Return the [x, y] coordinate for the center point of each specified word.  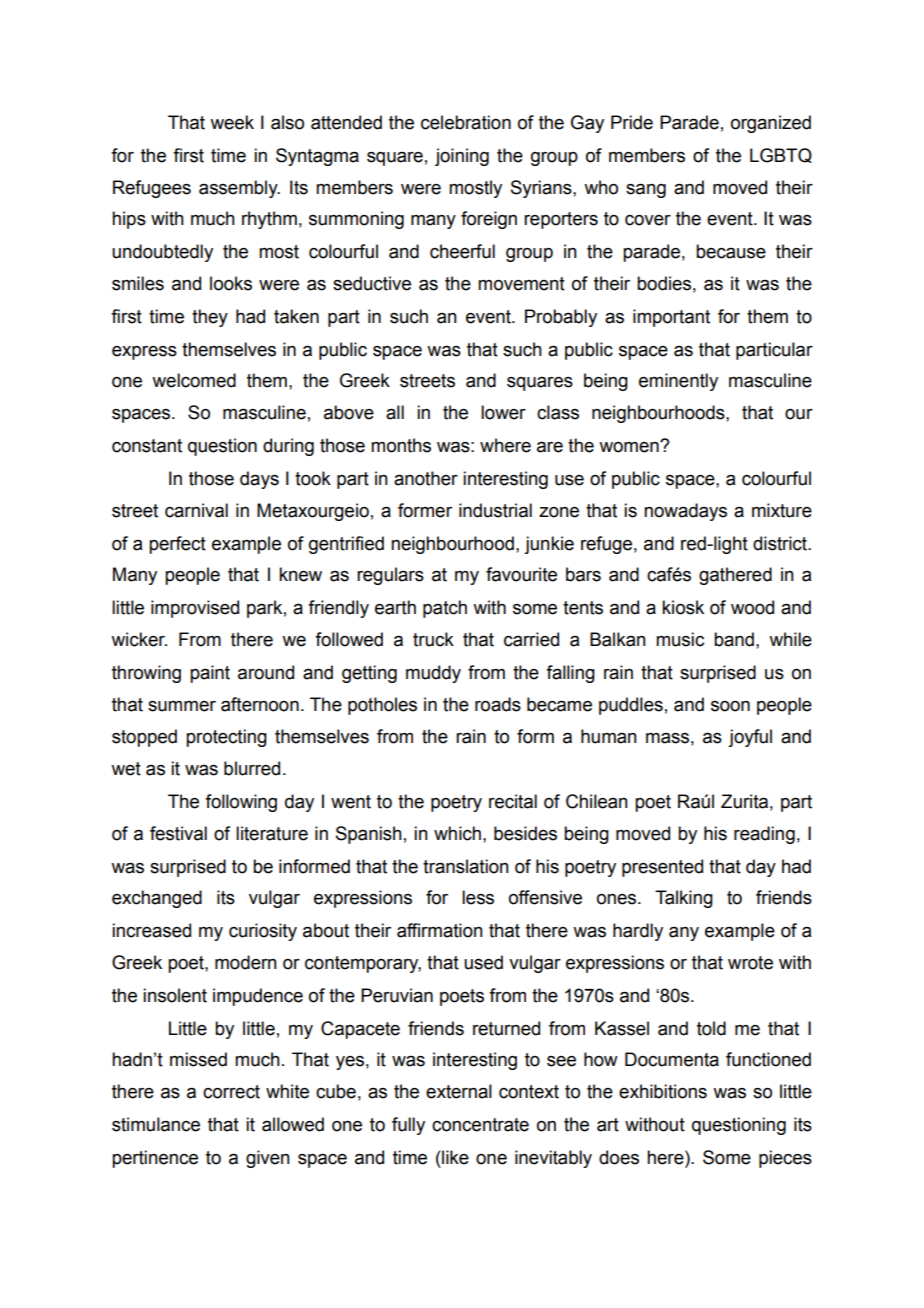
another [426, 478]
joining [462, 157]
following [241, 803]
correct [231, 1092]
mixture [782, 510]
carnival [196, 510]
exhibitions [663, 1091]
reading [764, 835]
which [457, 833]
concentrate [480, 1125]
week [232, 122]
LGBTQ [781, 155]
